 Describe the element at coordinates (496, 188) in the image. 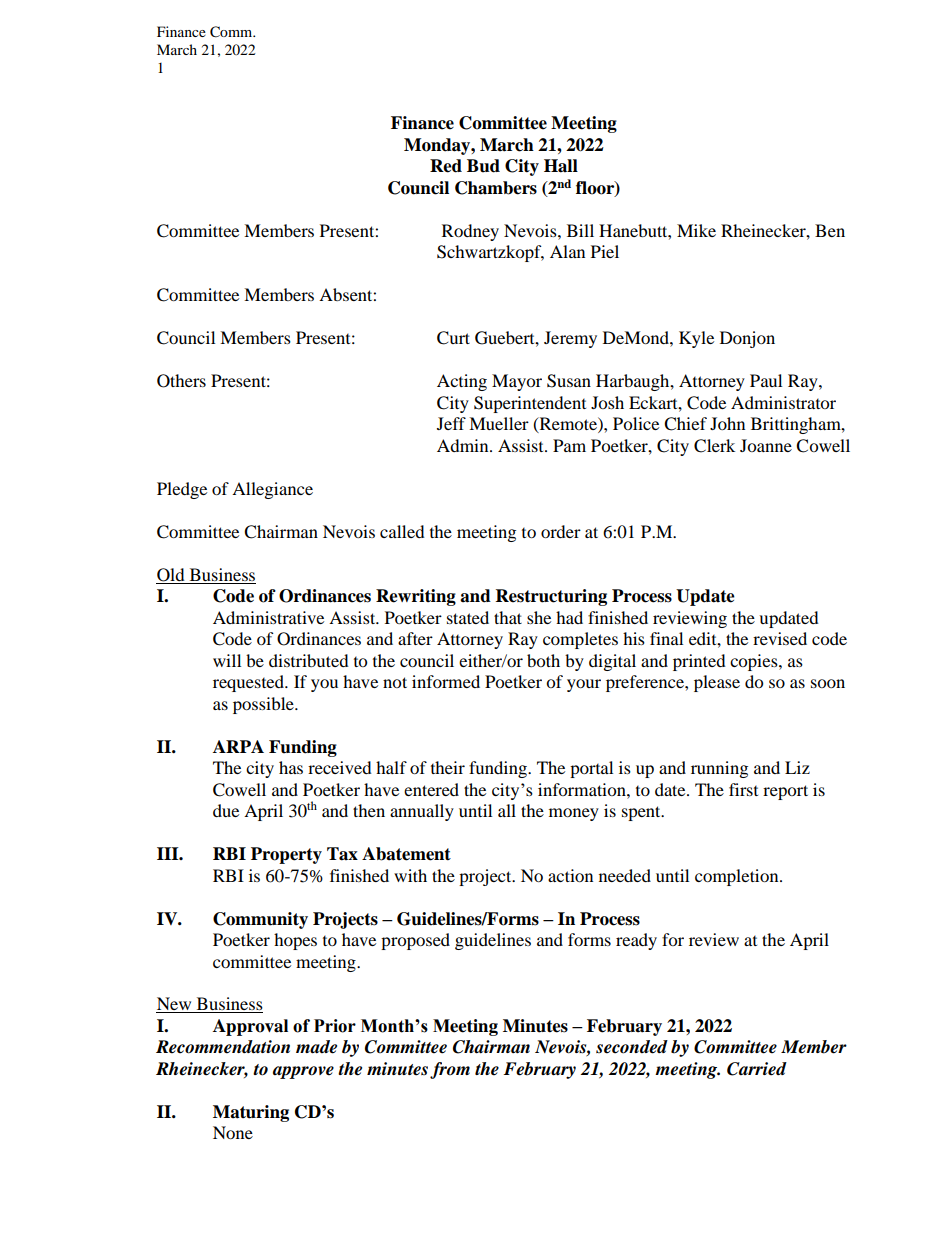

I see `Chambers` at that location.
